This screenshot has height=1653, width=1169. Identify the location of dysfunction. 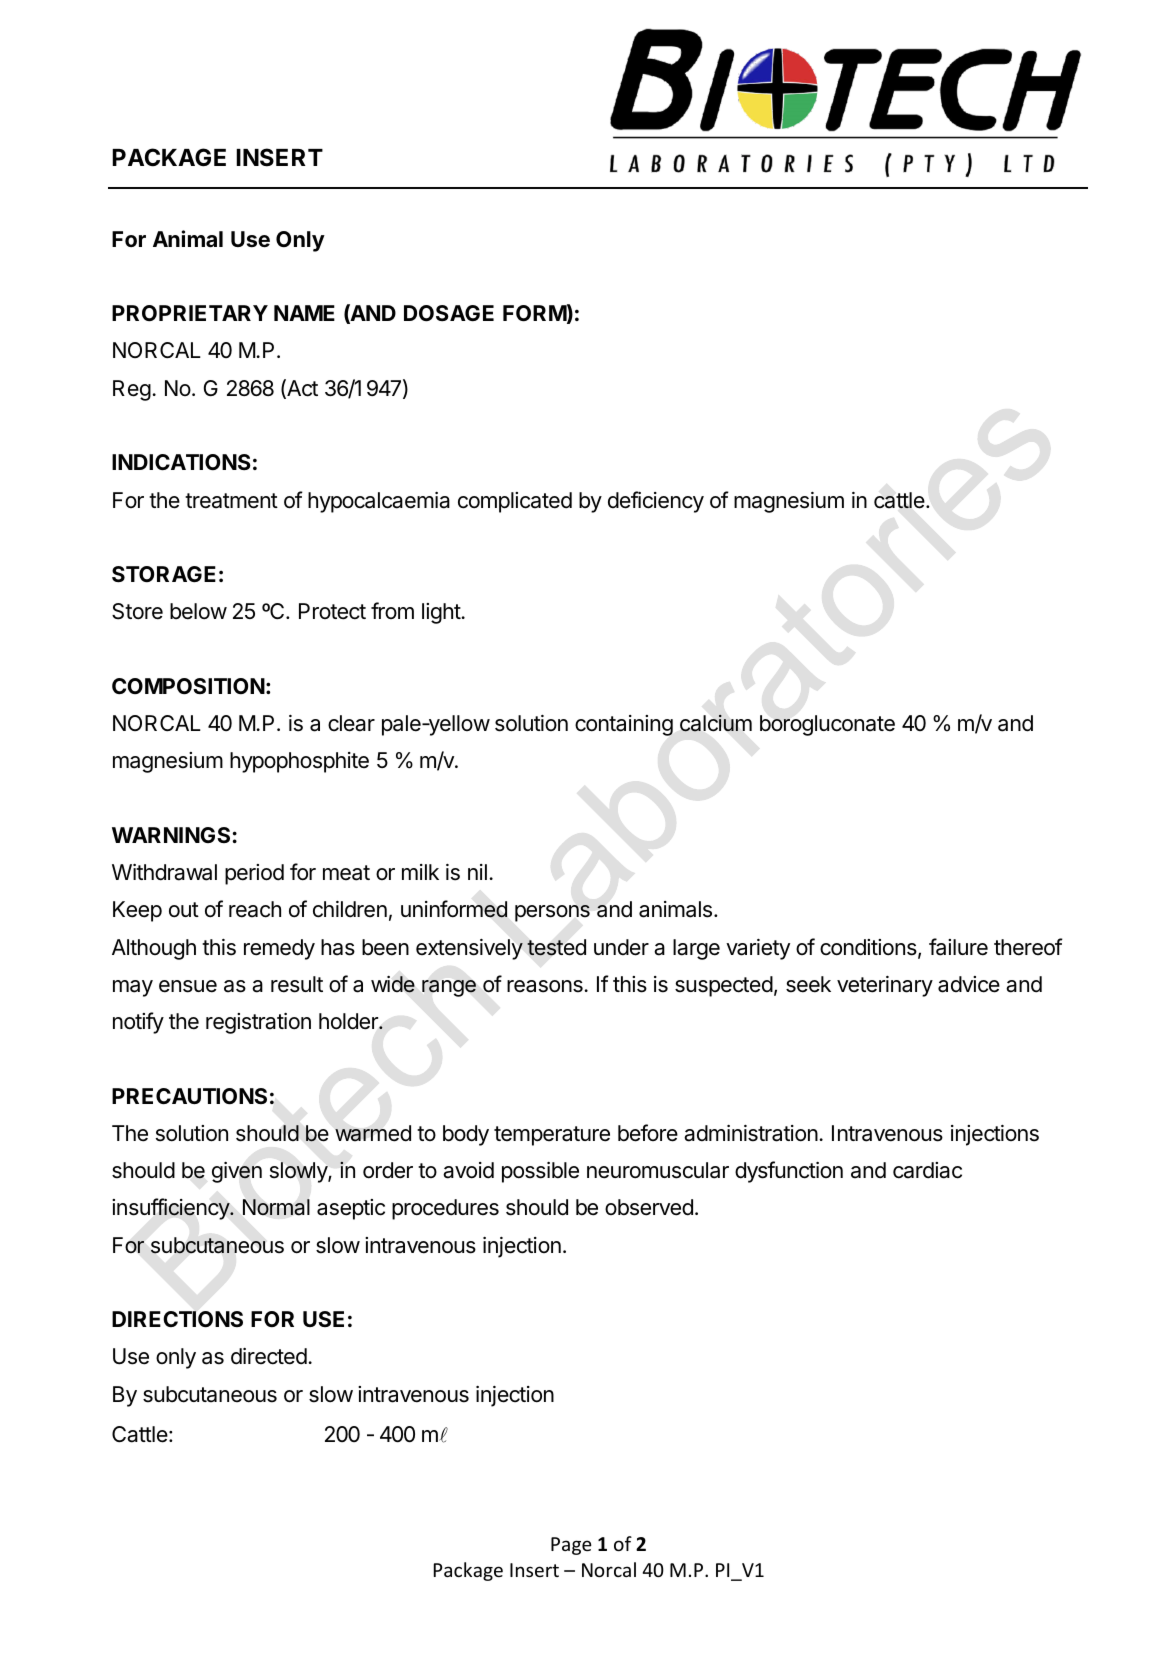
(789, 1172).
